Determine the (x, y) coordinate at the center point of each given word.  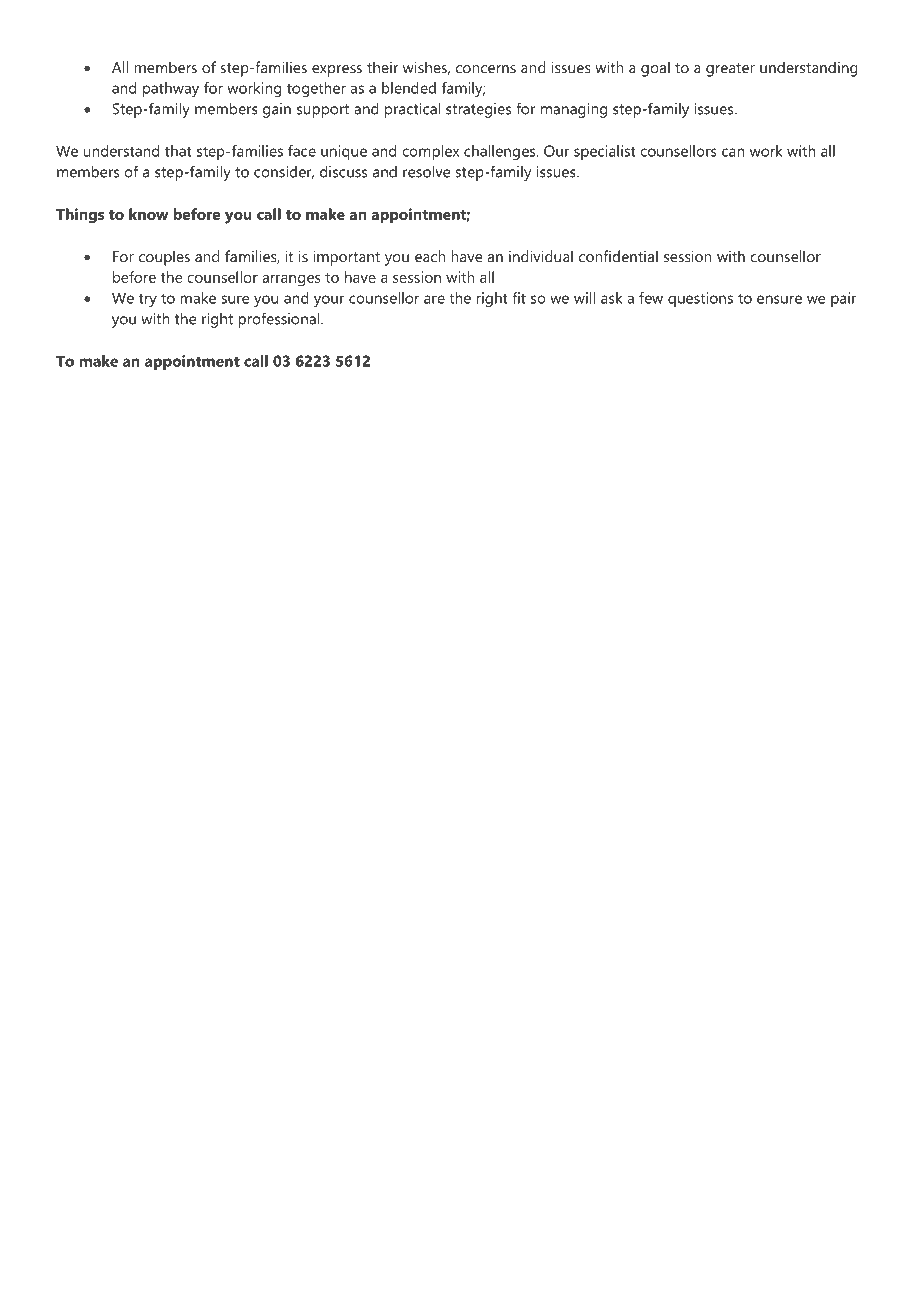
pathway (171, 89)
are (434, 299)
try (148, 300)
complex (430, 152)
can (733, 152)
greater (730, 70)
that (178, 151)
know (148, 214)
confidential (618, 256)
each (430, 256)
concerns (486, 69)
